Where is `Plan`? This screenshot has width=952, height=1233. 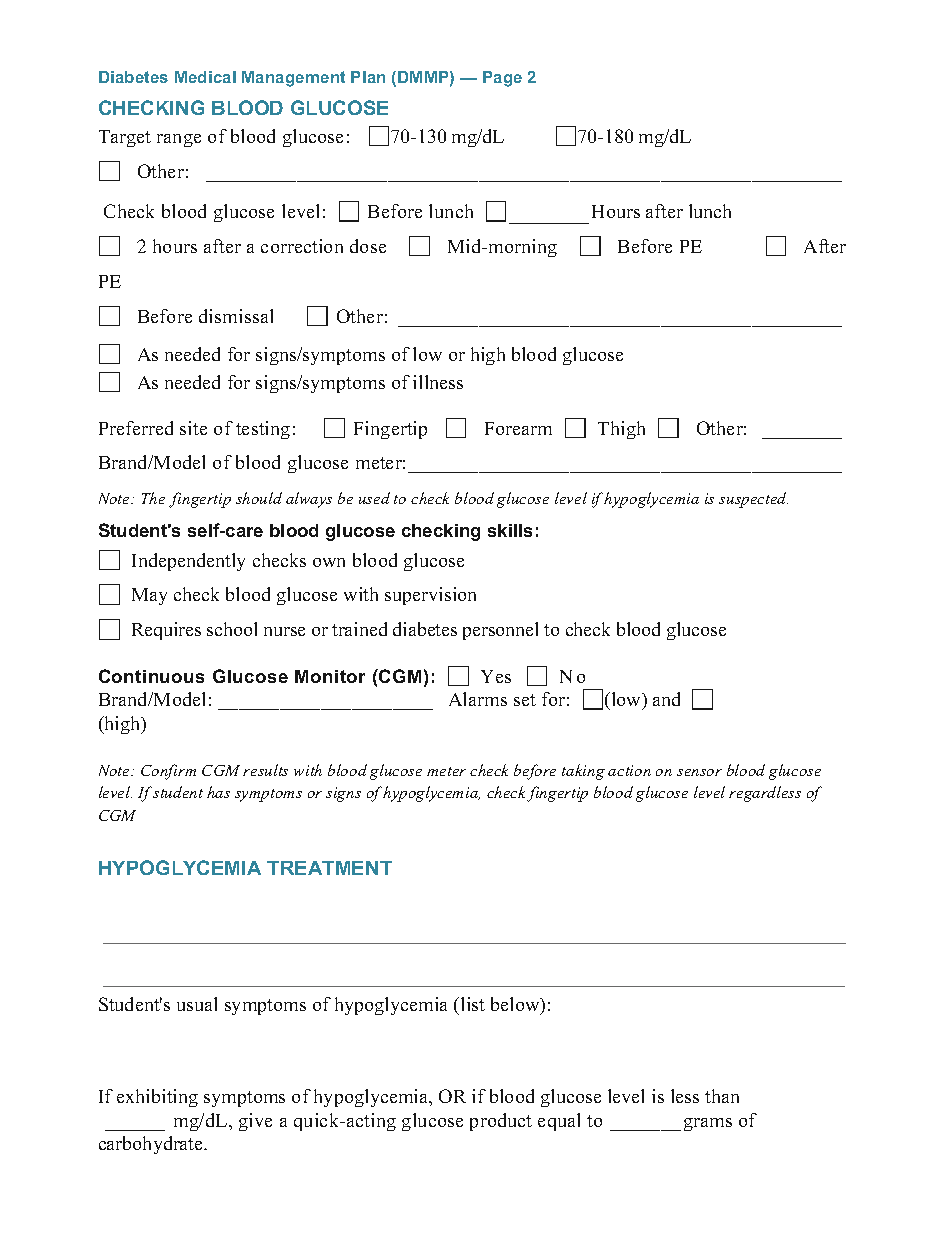
Plan is located at coordinates (368, 77).
